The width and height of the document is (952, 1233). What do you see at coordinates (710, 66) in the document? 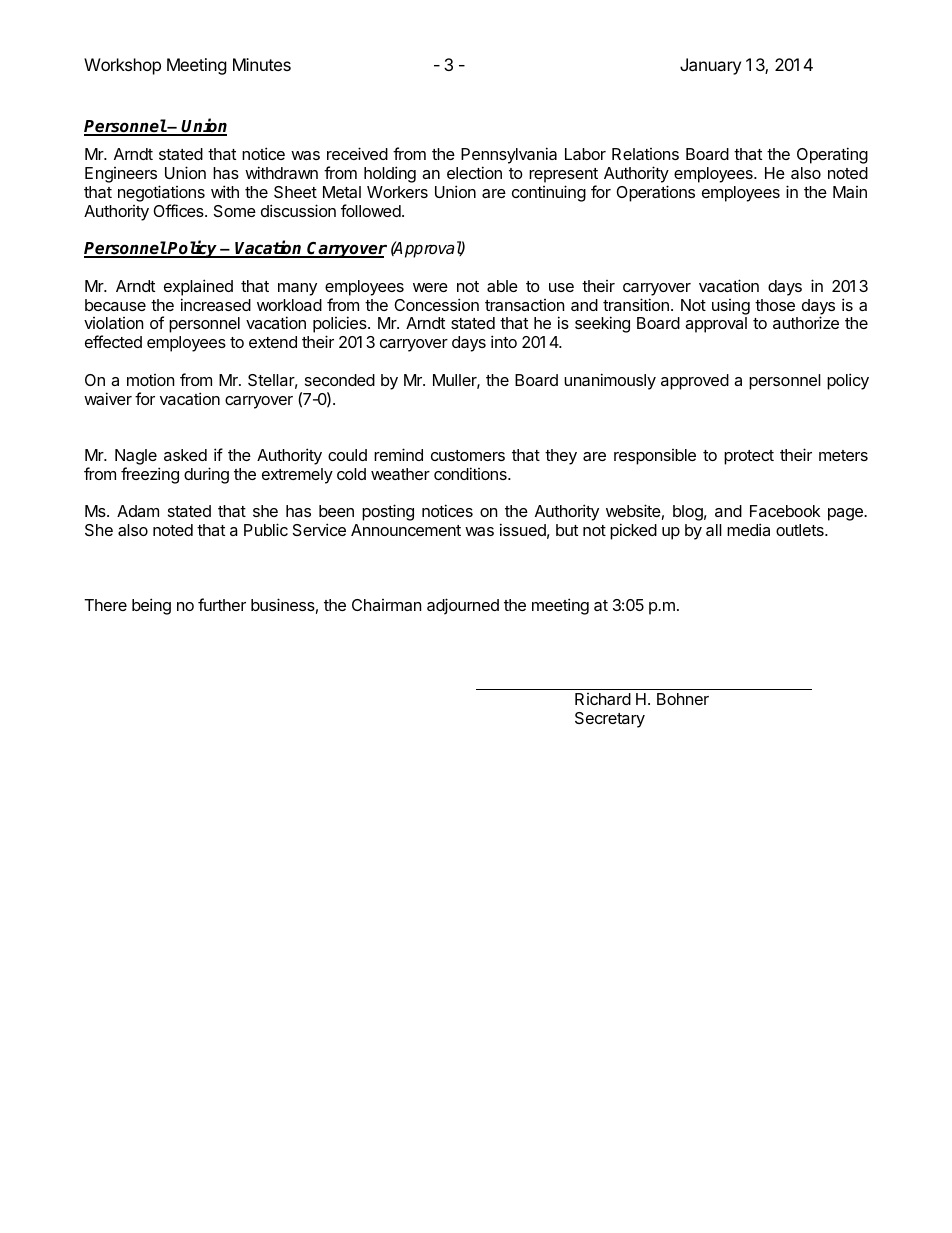
I see `January` at bounding box center [710, 66].
